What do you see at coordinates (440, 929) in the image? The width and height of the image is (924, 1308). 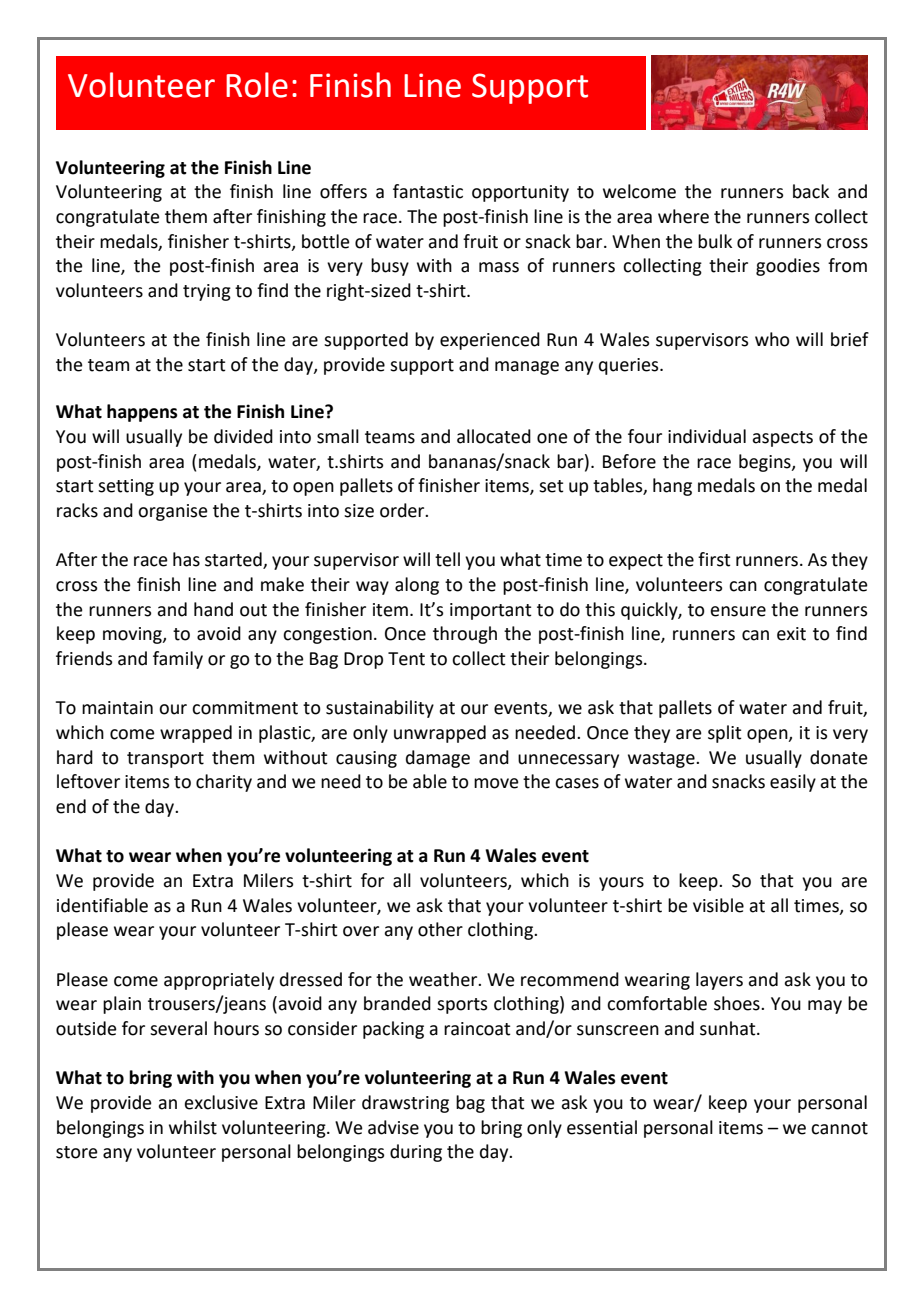 I see `other` at bounding box center [440, 929].
